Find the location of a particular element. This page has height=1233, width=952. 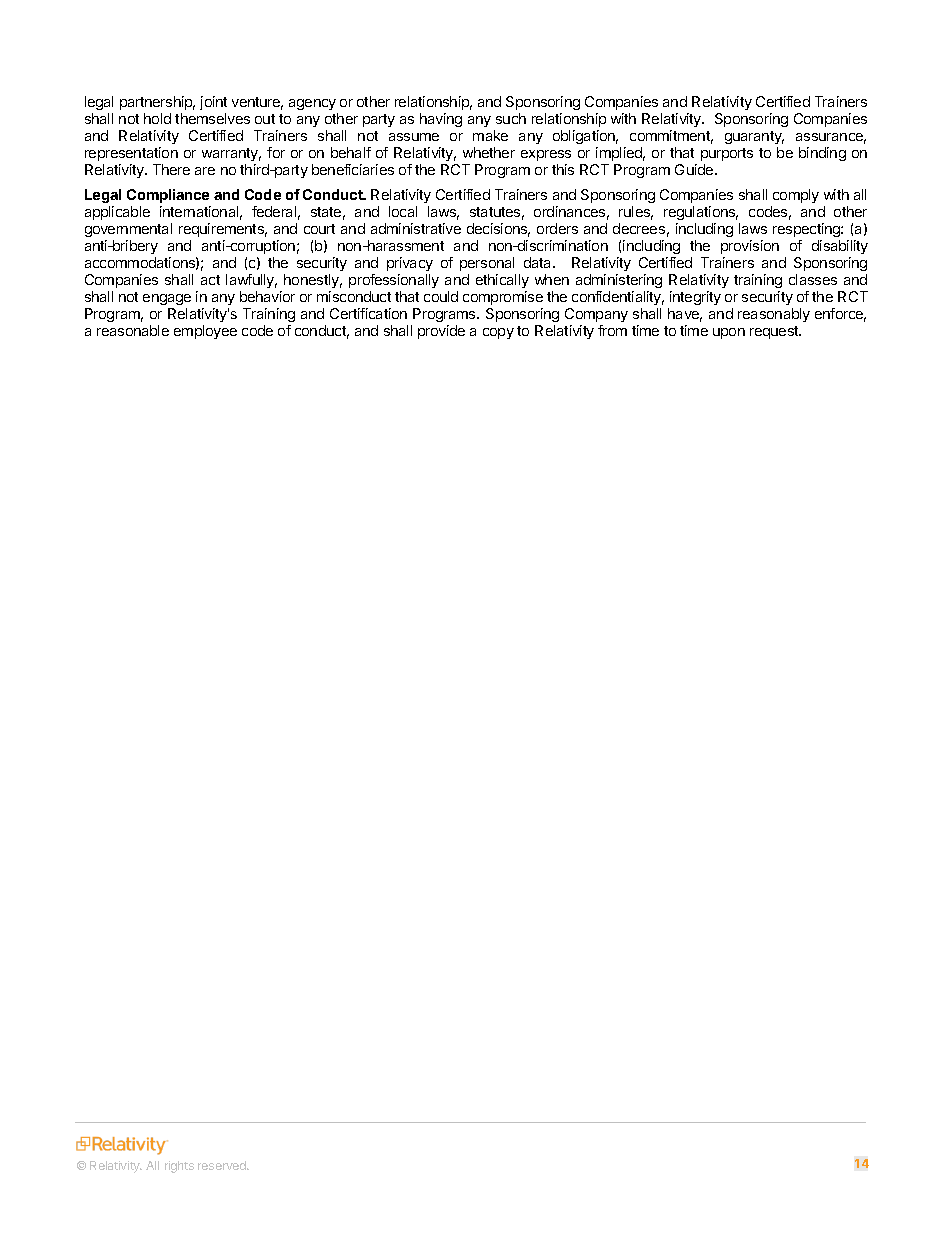

themselves is located at coordinates (212, 118).
